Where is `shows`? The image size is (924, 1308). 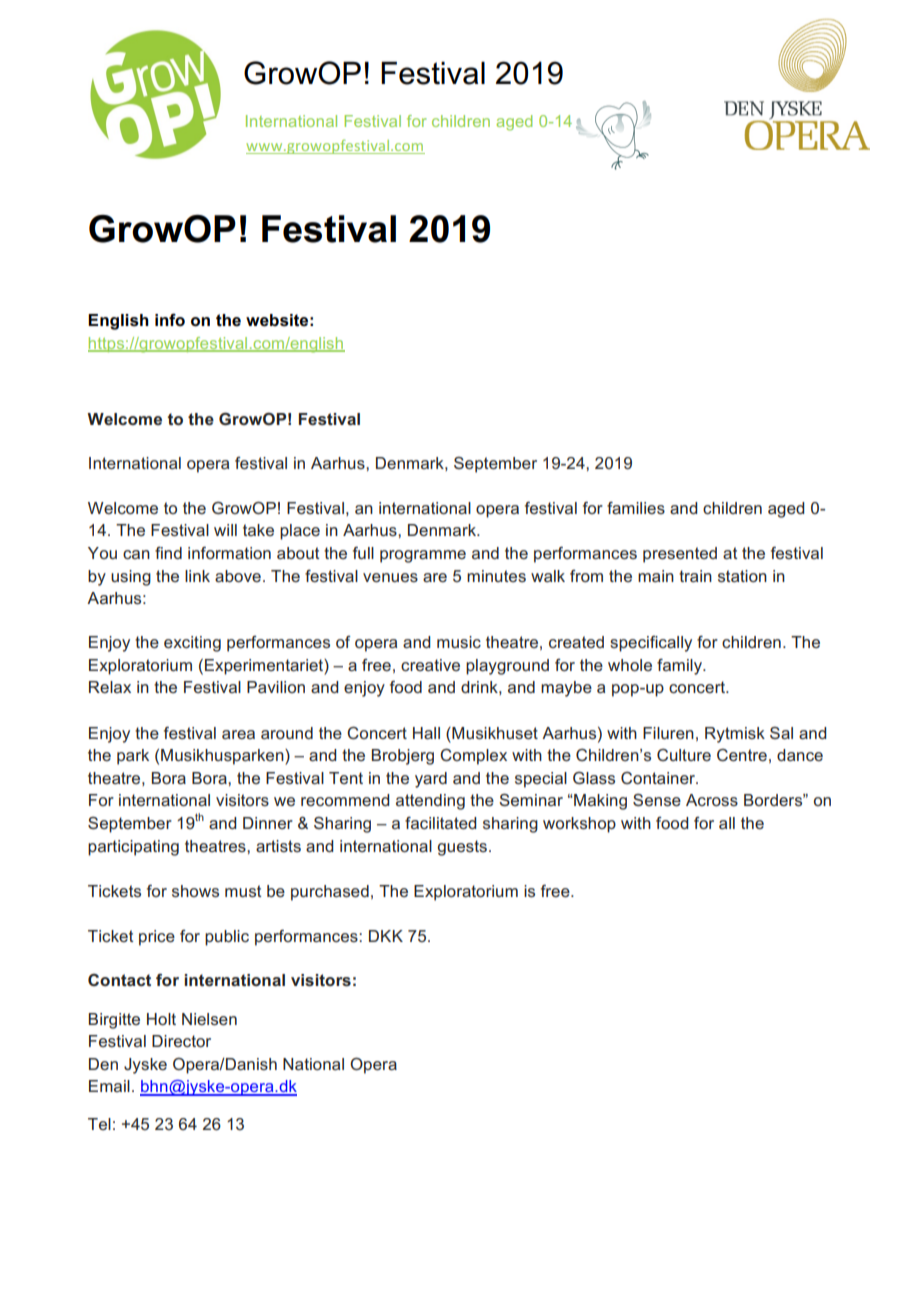 shows is located at coordinates (195, 891).
